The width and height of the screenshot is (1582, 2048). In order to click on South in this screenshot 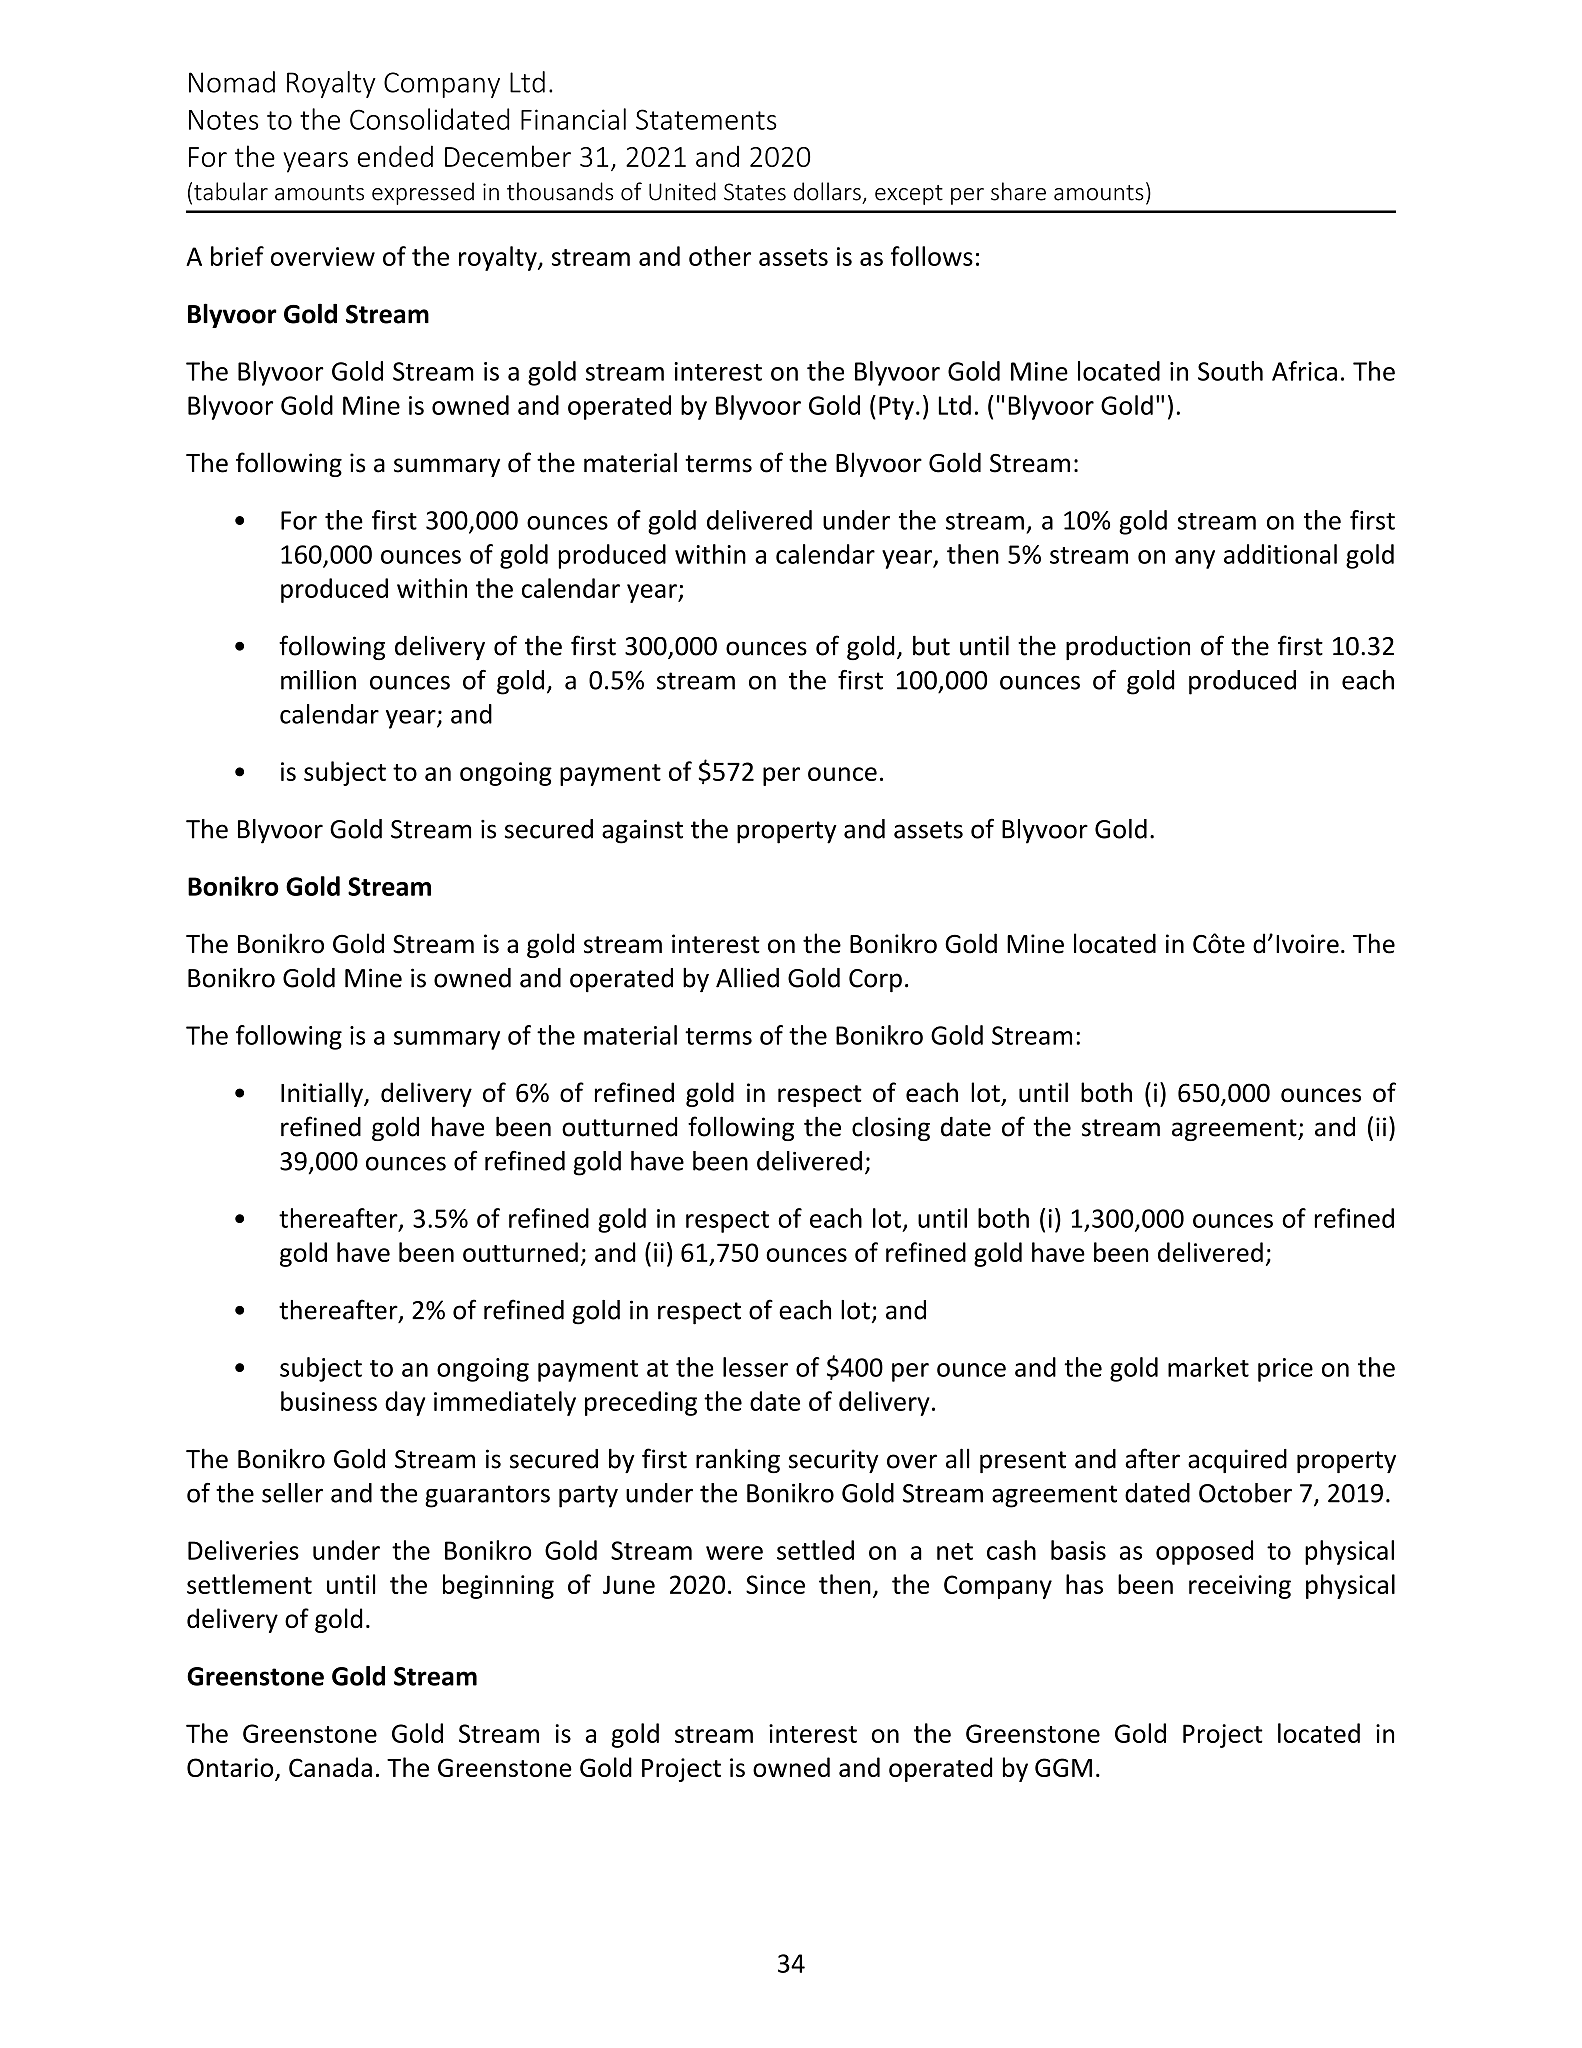, I will do `click(1230, 371)`.
